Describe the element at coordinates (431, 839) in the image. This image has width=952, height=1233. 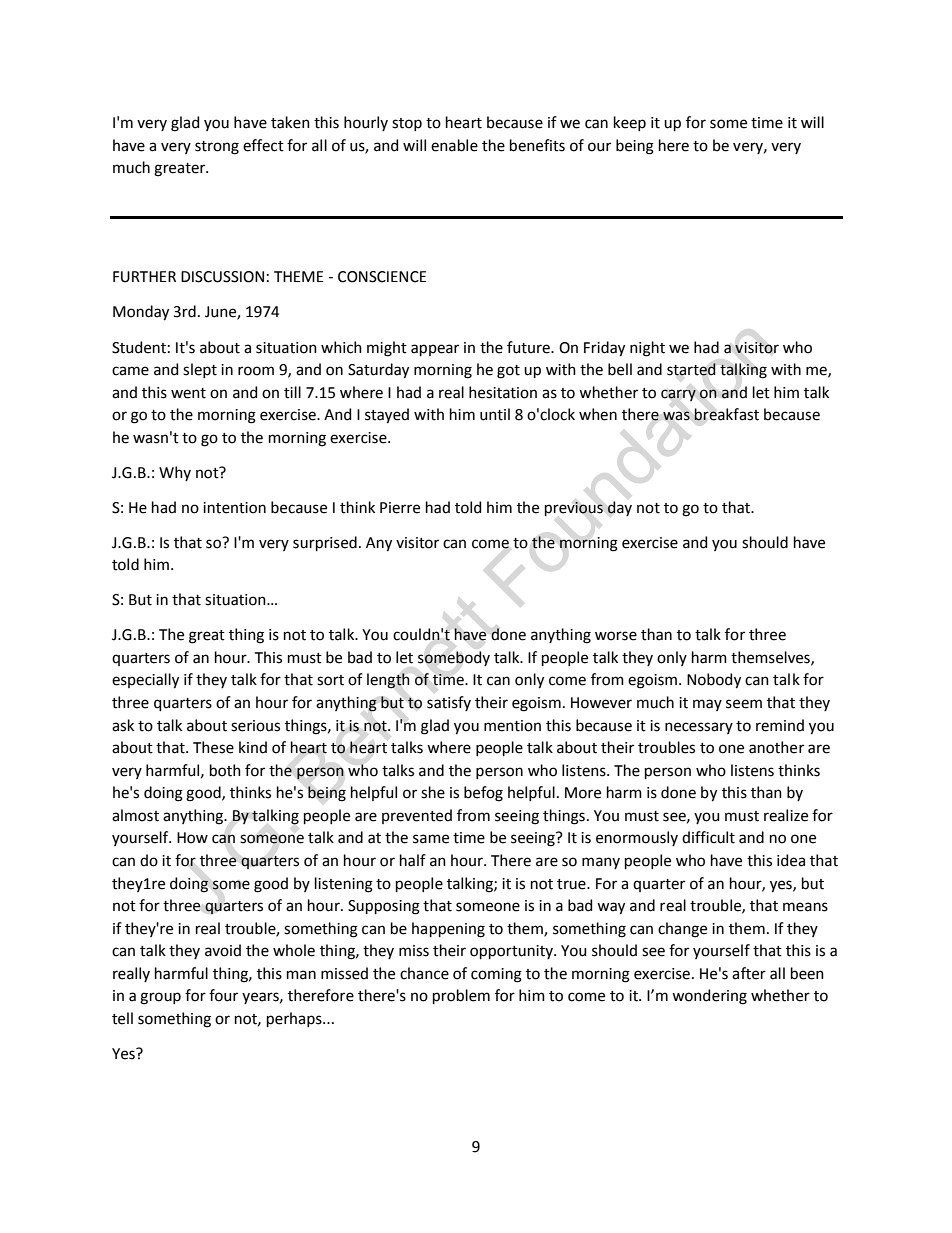
I see `same` at that location.
